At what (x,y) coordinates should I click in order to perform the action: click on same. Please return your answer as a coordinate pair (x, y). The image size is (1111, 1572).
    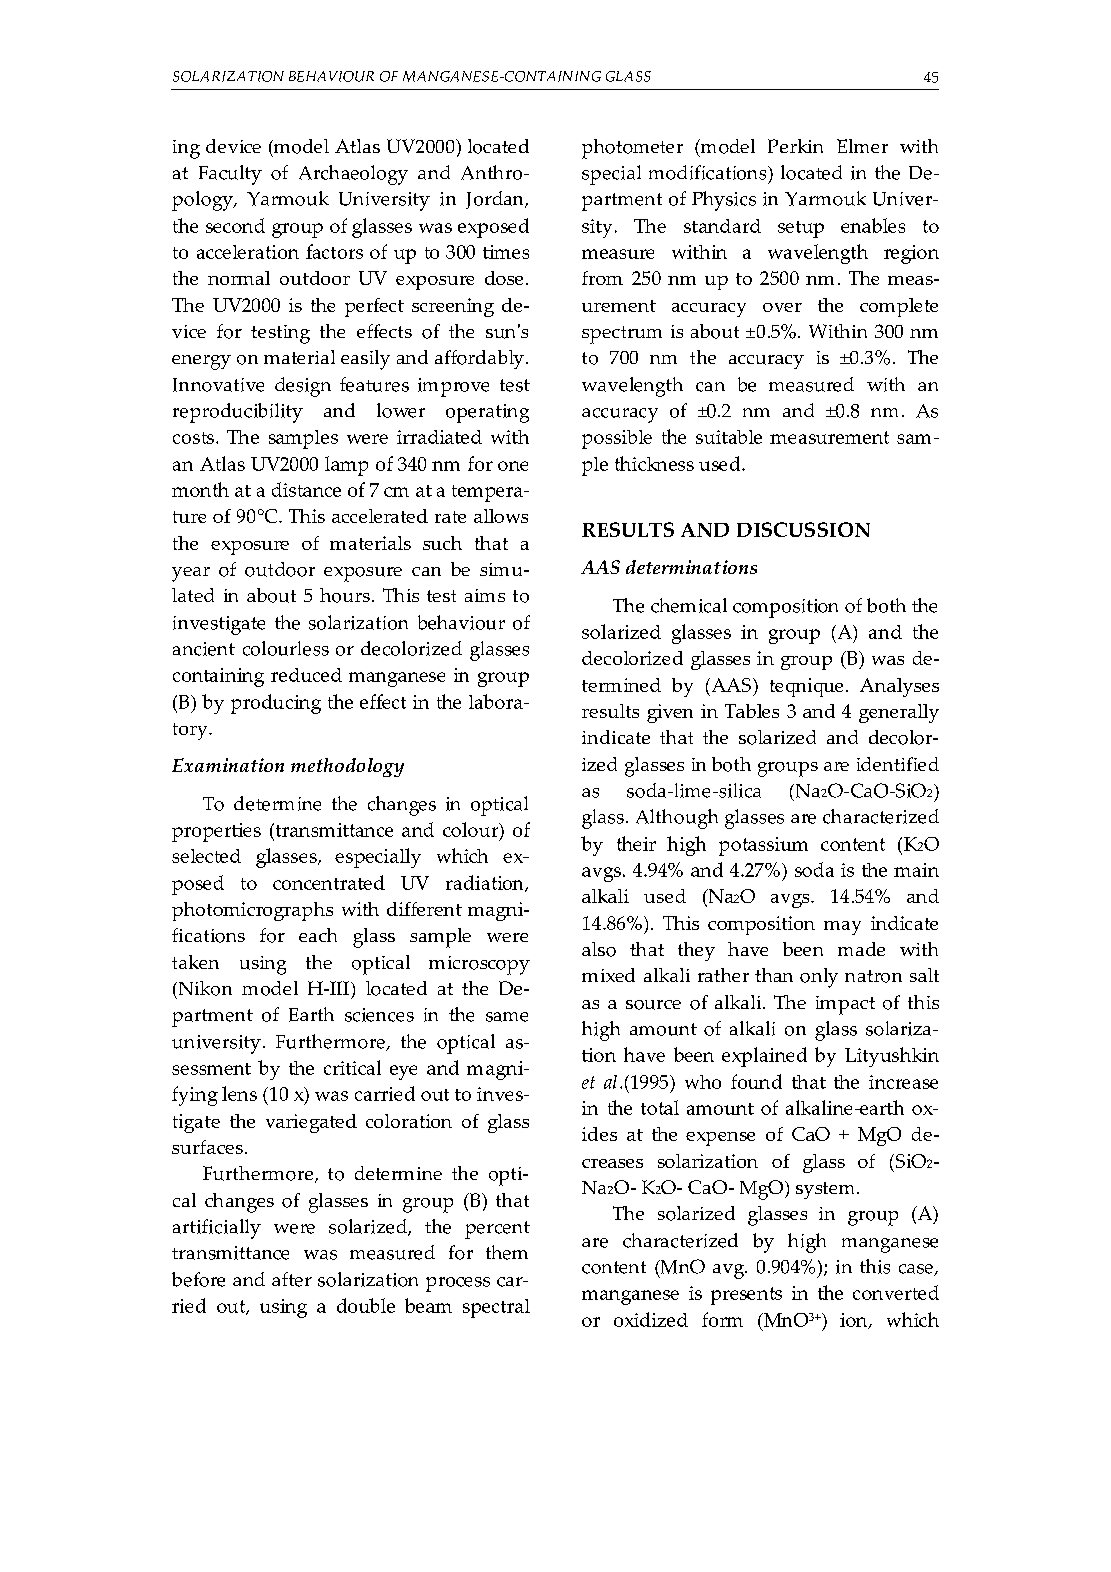
    Looking at the image, I should click on (507, 1017).
